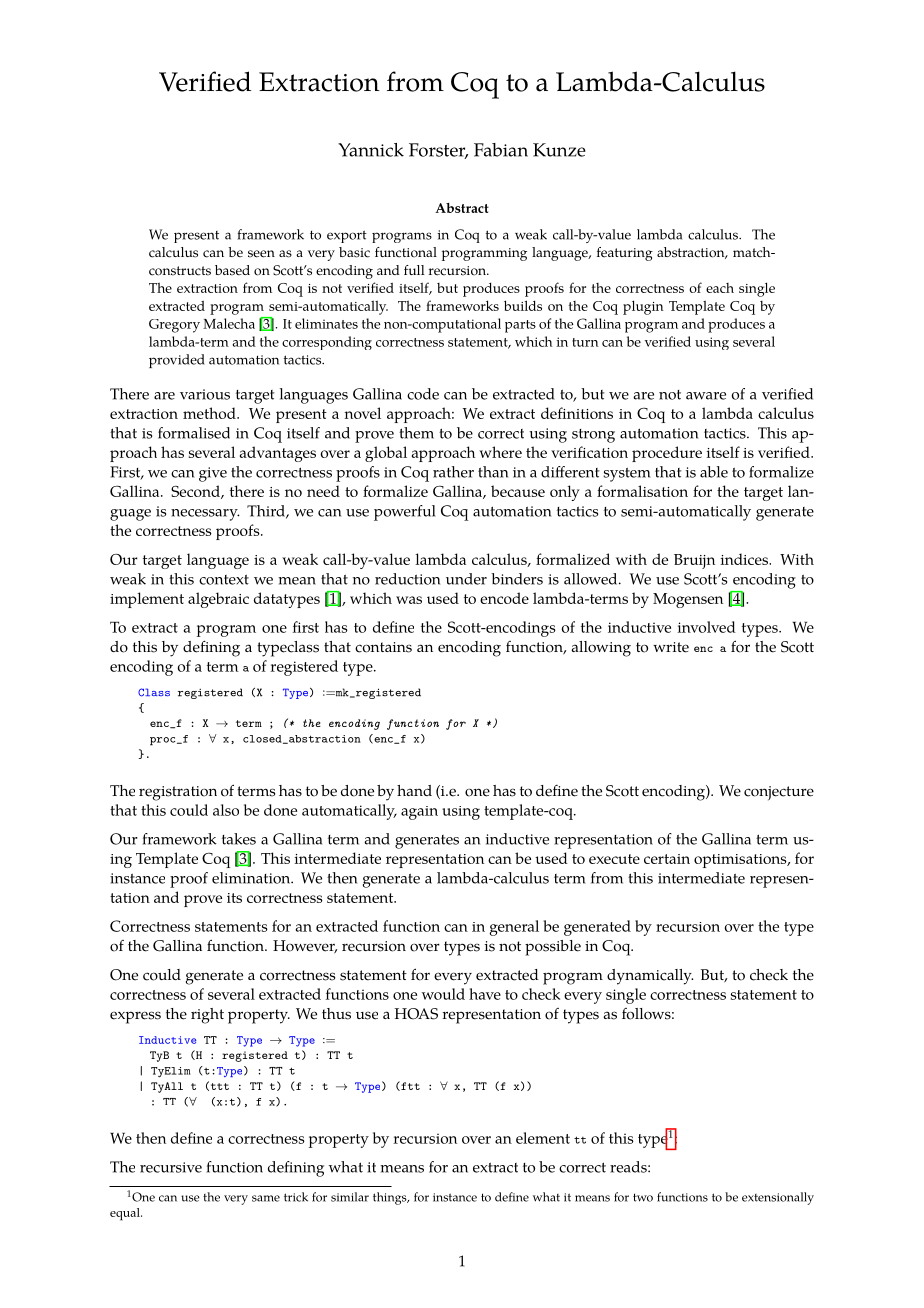 This page has width=924, height=1308. What do you see at coordinates (383, 647) in the page?
I see `contains` at bounding box center [383, 647].
